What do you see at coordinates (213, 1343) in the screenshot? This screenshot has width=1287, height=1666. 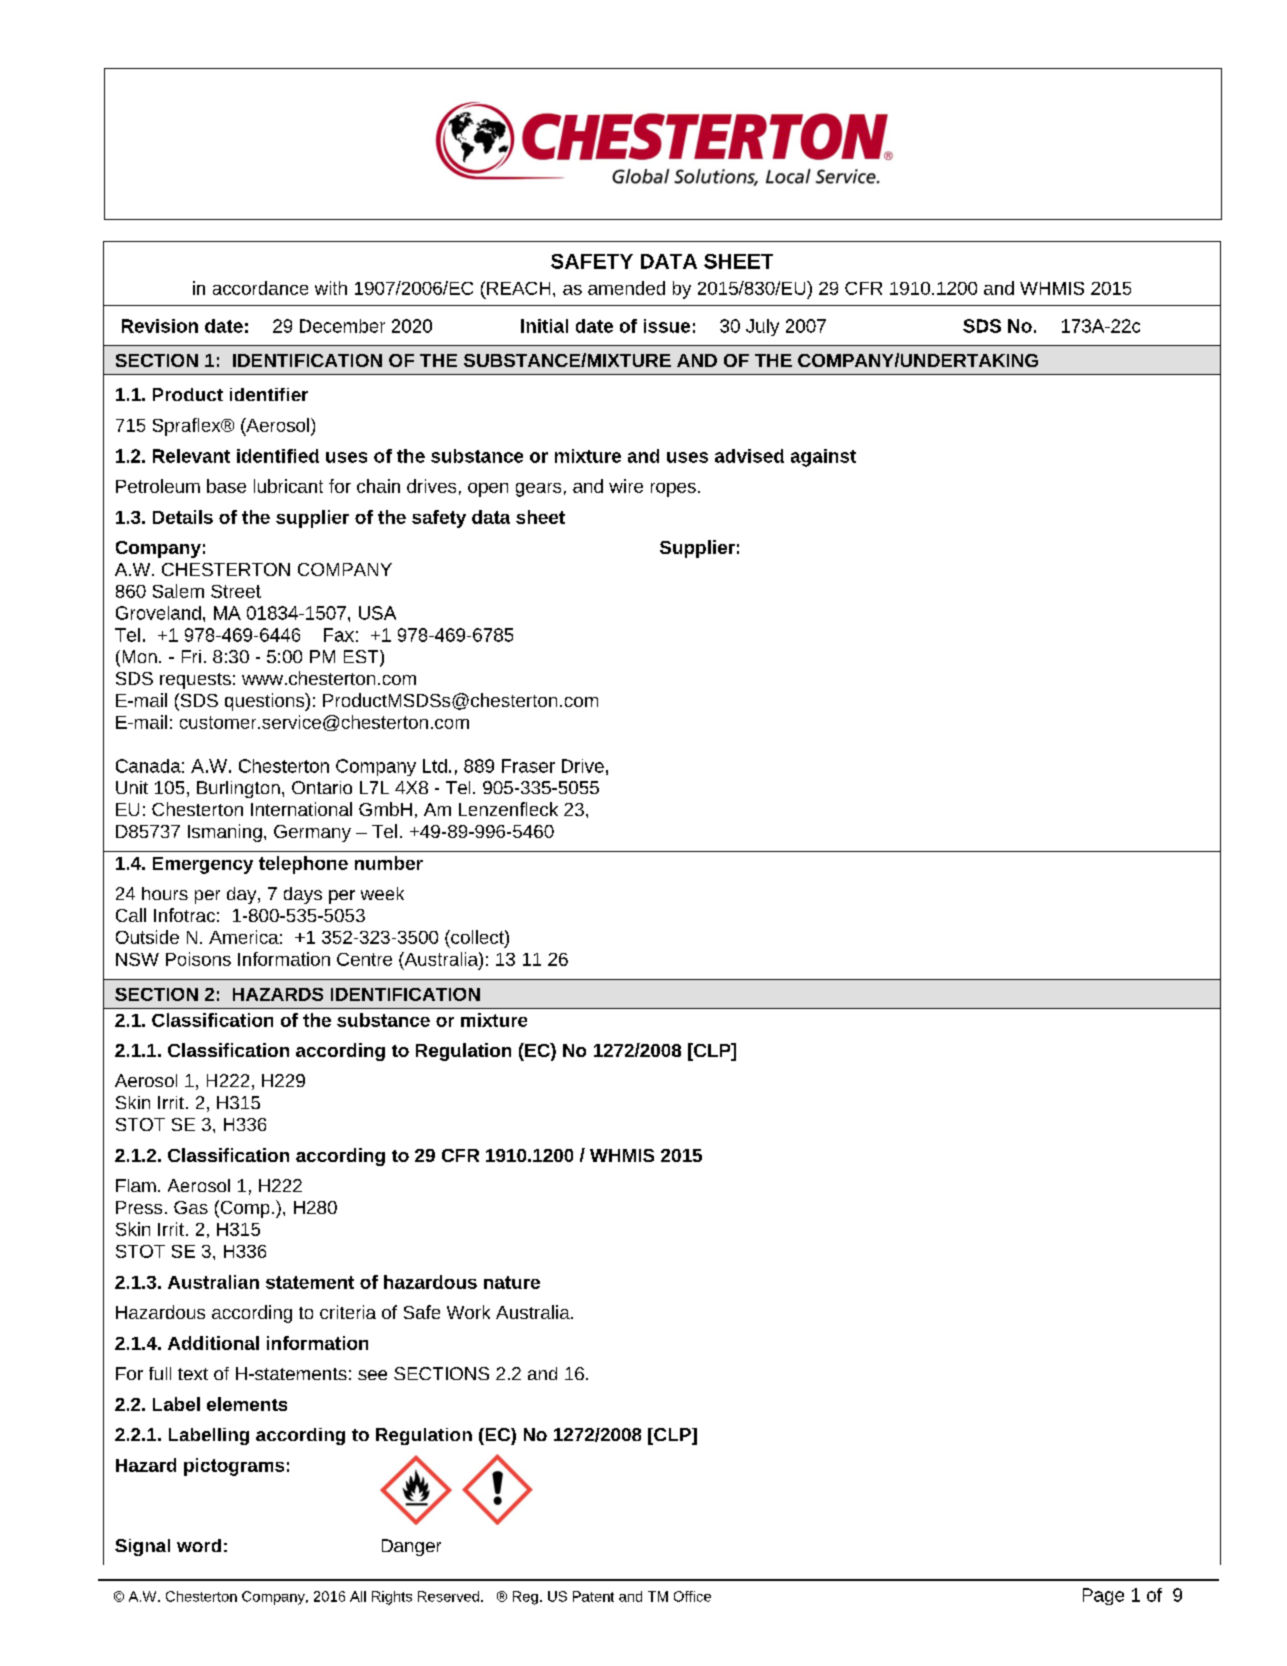 I see `Additional` at bounding box center [213, 1343].
